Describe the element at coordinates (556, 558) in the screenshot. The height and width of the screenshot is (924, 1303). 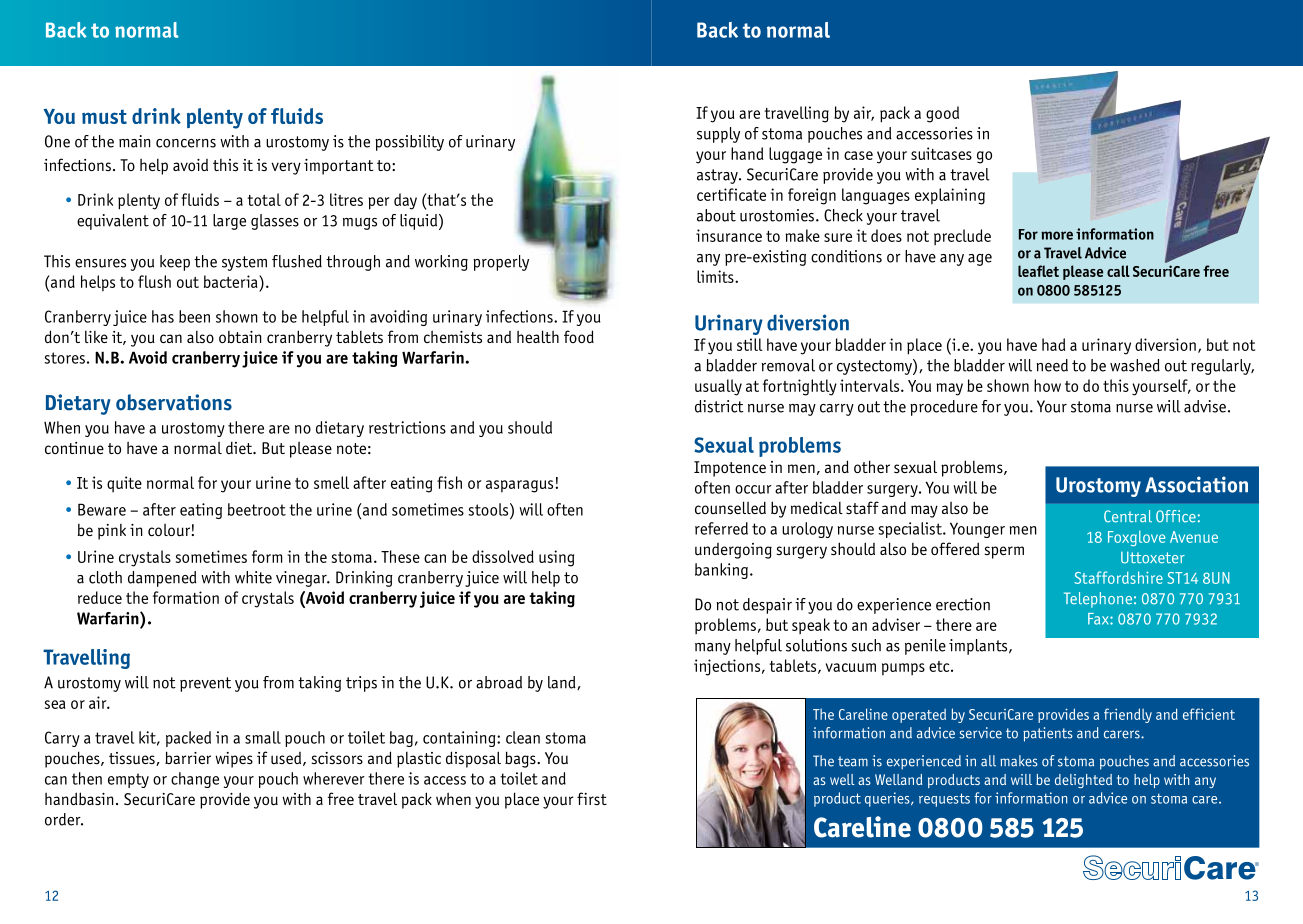
I see `using` at that location.
